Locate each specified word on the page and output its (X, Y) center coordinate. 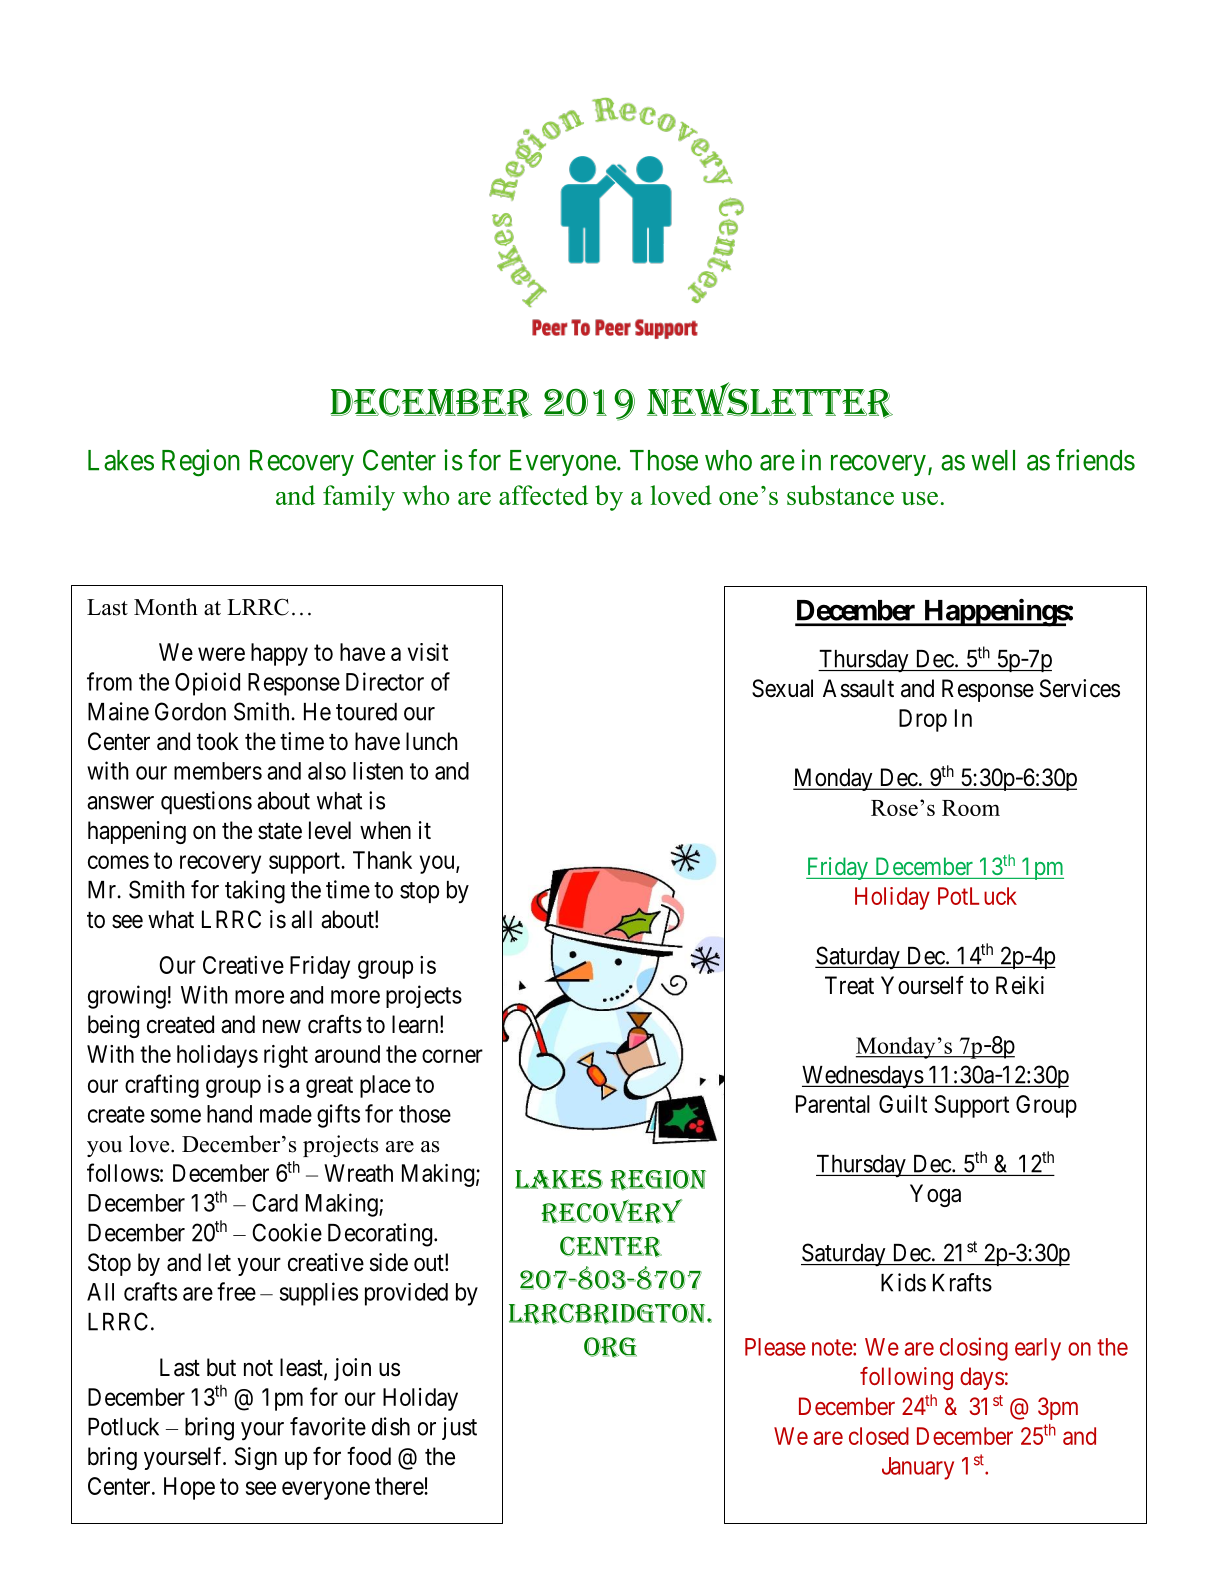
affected (543, 495)
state (280, 831)
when (385, 830)
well (993, 460)
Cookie (287, 1232)
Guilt (903, 1104)
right (286, 1056)
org (610, 1347)
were (221, 654)
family (359, 498)
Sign (256, 1458)
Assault (858, 688)
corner (452, 1056)
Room (971, 808)
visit (428, 652)
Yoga (935, 1195)
